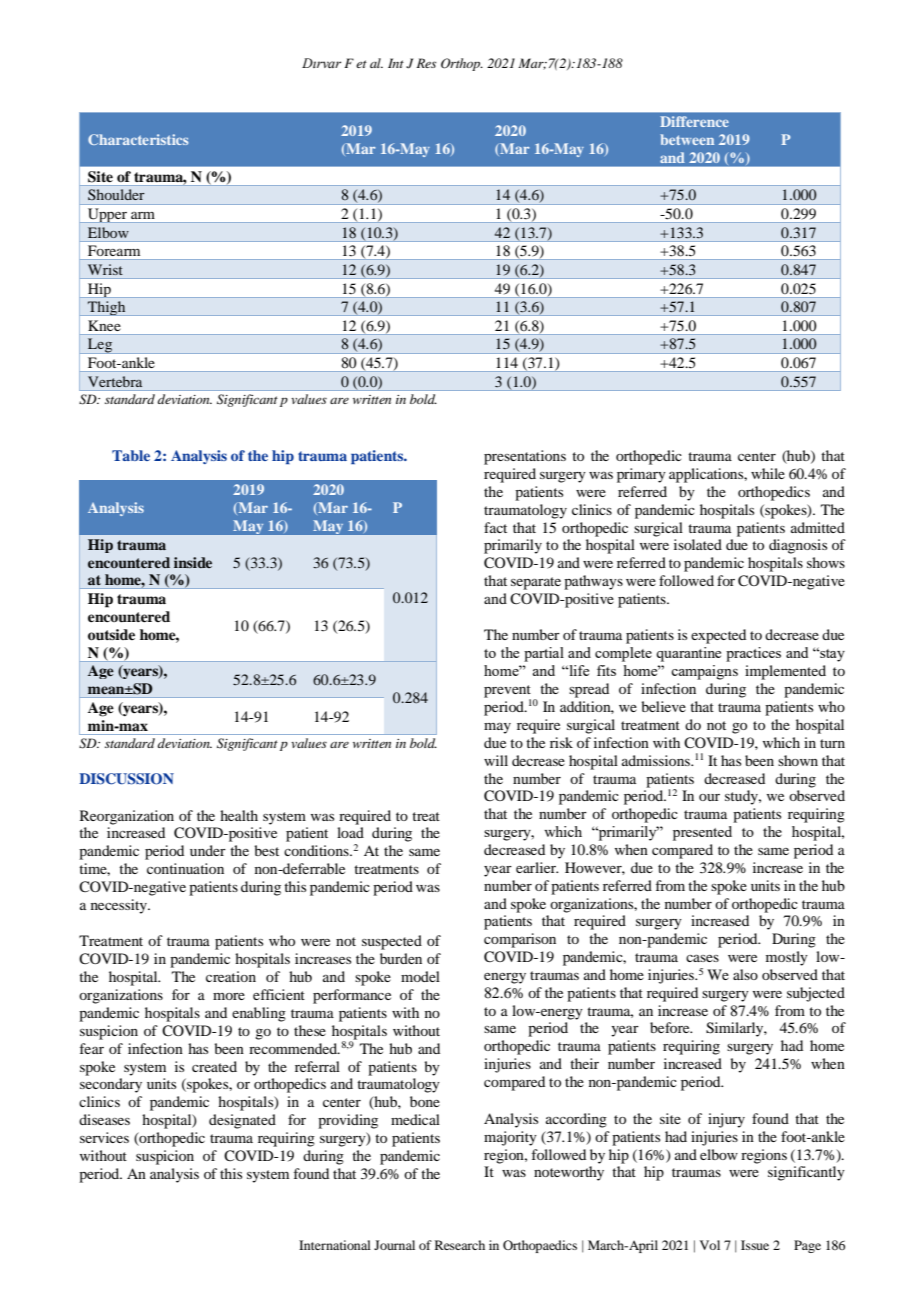 The height and width of the screenshot is (1308, 924). What do you see at coordinates (185, 868) in the screenshot?
I see `continuation` at bounding box center [185, 868].
